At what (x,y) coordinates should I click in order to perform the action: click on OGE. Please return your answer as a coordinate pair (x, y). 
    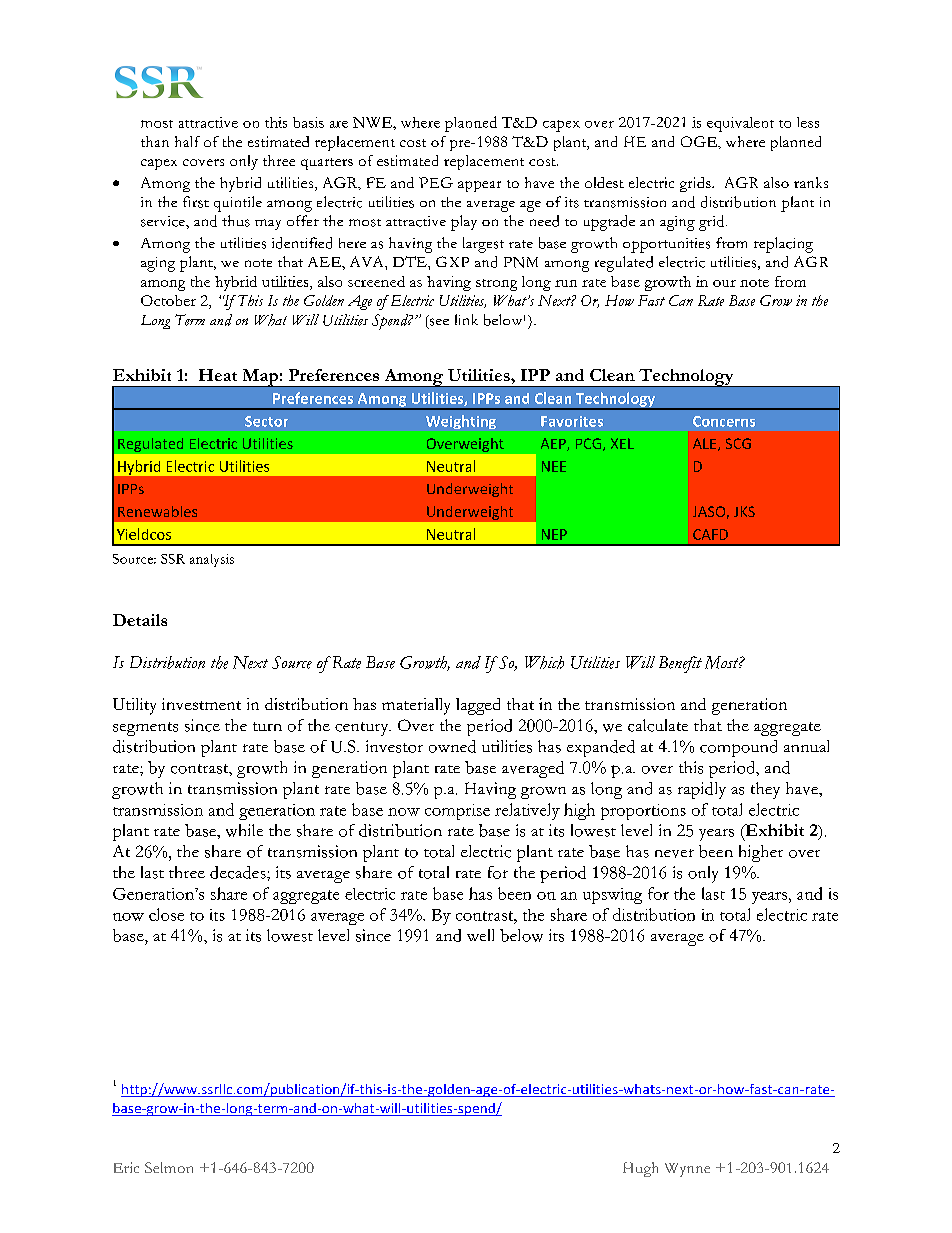
    Looking at the image, I should click on (700, 141).
